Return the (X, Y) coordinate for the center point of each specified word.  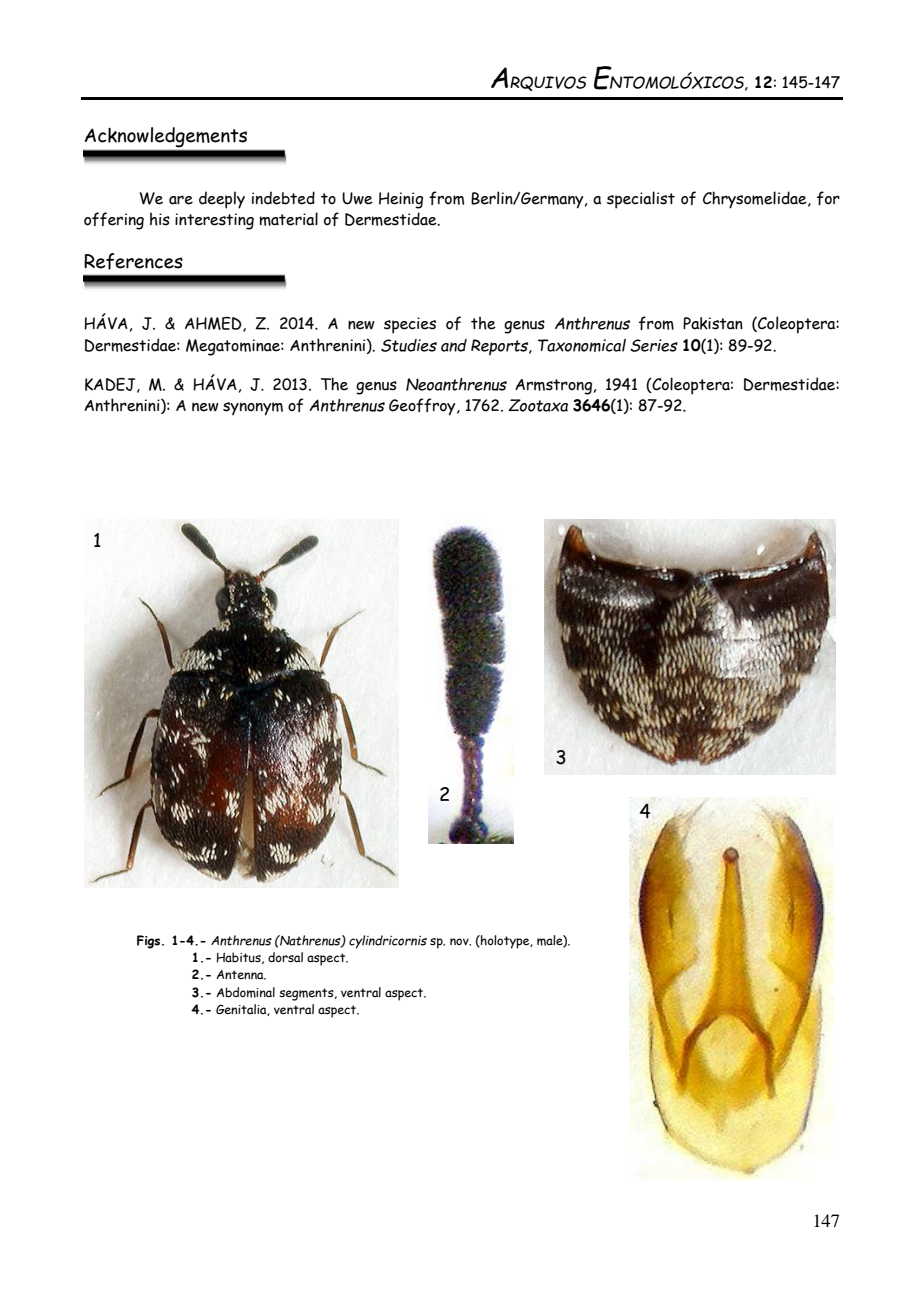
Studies (409, 345)
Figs (150, 942)
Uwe (357, 198)
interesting (214, 221)
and (454, 345)
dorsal (285, 957)
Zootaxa (538, 405)
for (828, 198)
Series (654, 345)
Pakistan (713, 323)
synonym (253, 409)
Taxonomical (582, 345)
